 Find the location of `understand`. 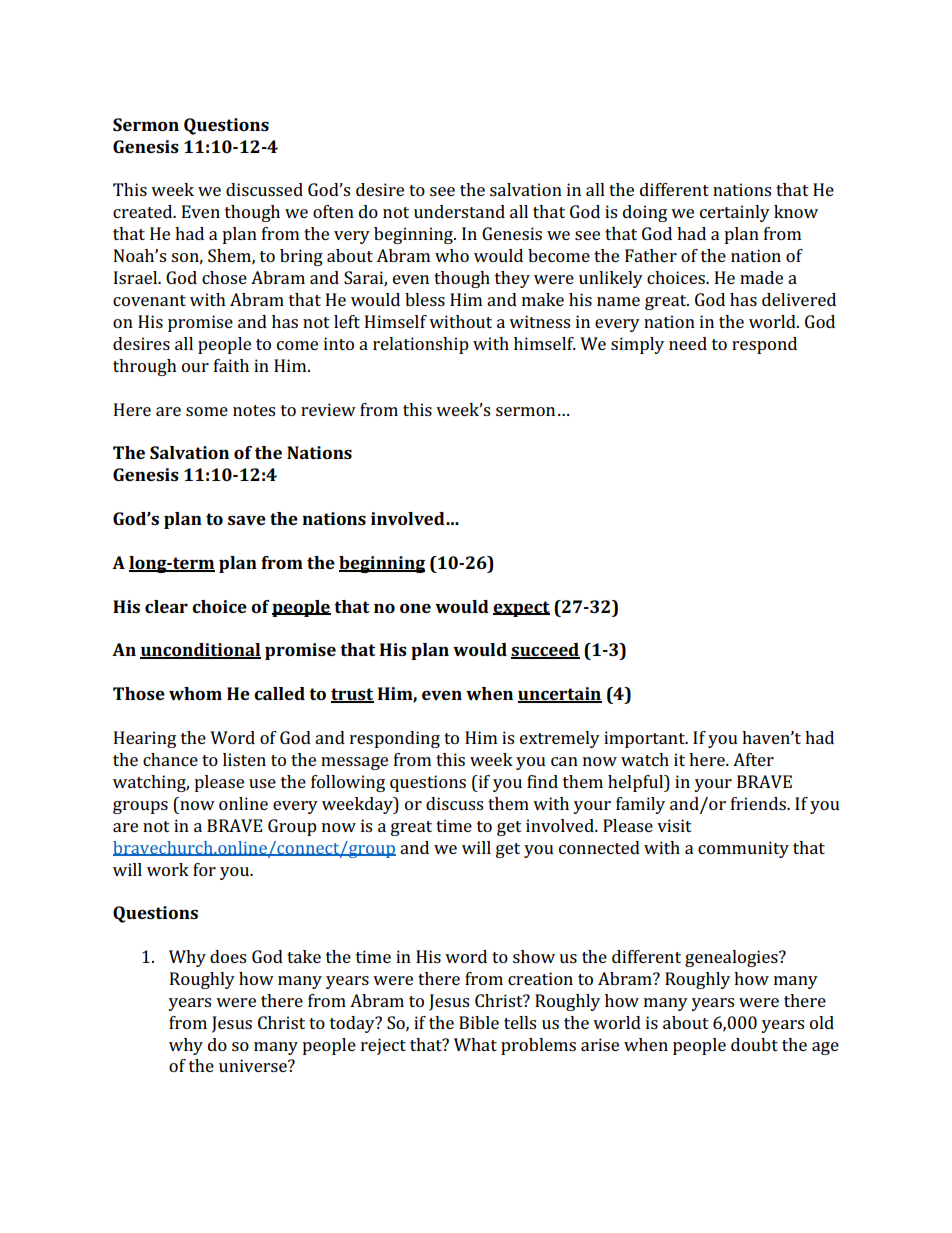

understand is located at coordinates (459, 211).
